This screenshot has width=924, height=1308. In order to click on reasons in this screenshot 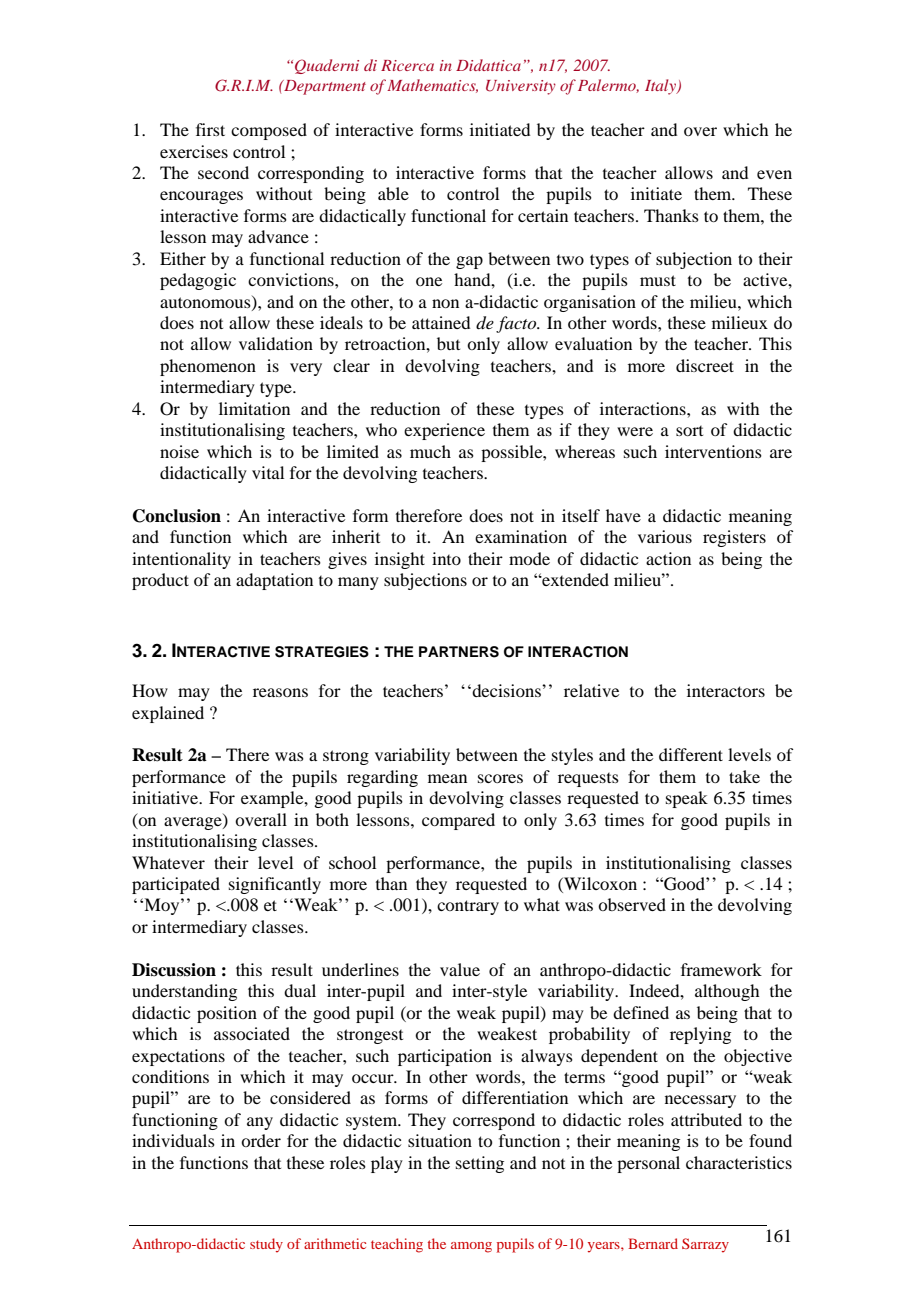, I will do `click(280, 692)`.
